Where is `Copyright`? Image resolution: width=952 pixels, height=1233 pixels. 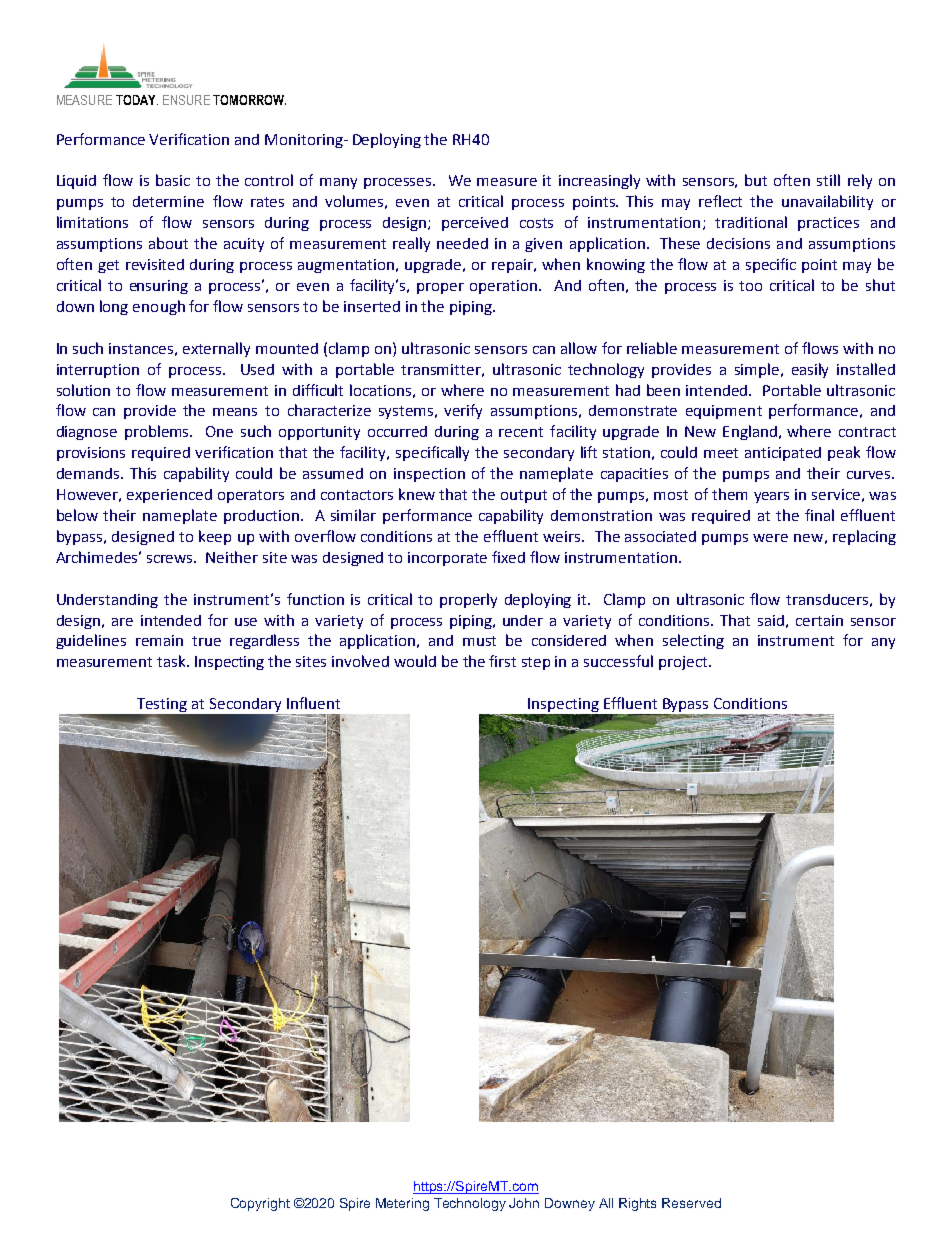 Copyright is located at coordinates (260, 1204).
